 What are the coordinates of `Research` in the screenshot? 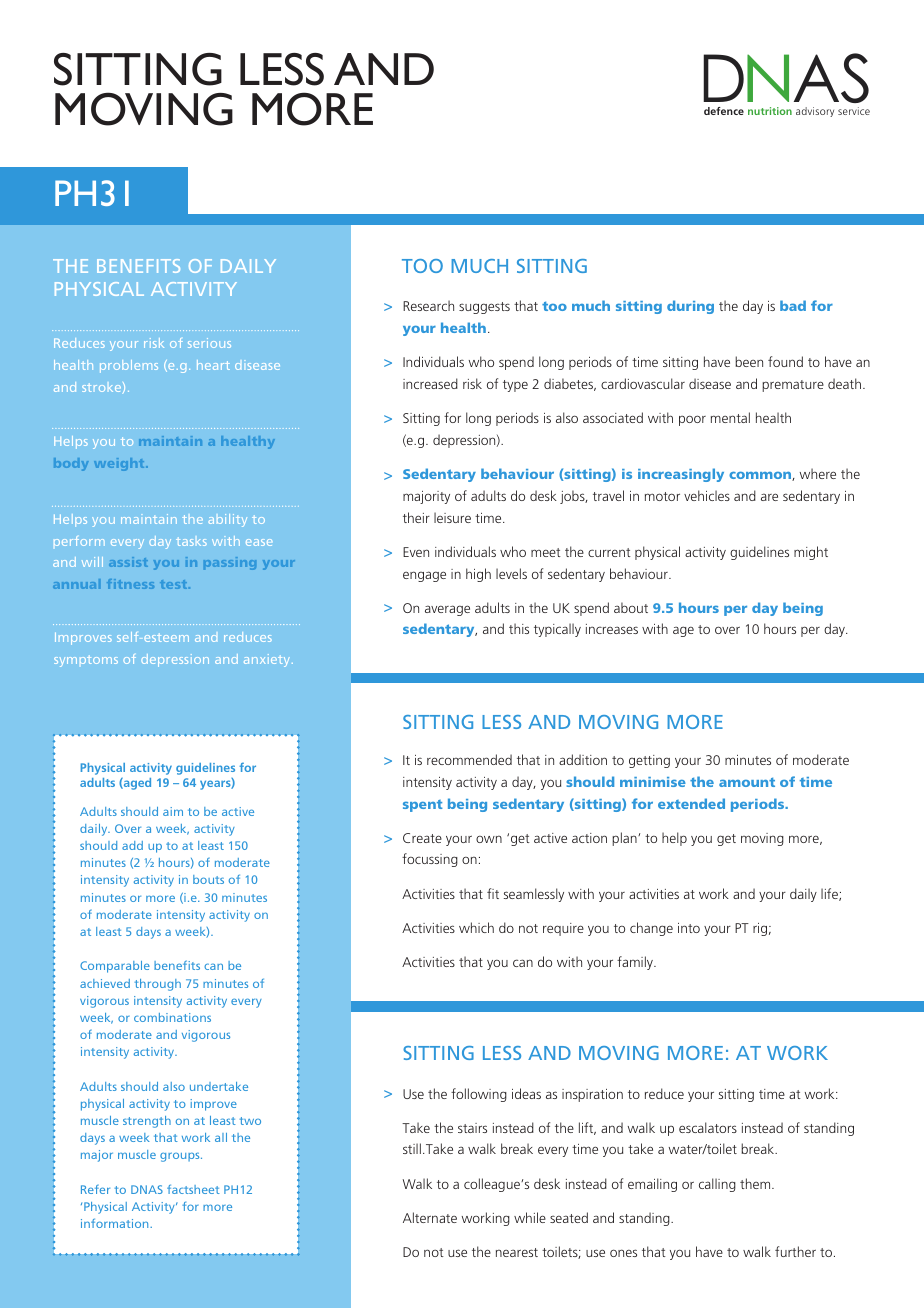 It's located at (428, 305).
